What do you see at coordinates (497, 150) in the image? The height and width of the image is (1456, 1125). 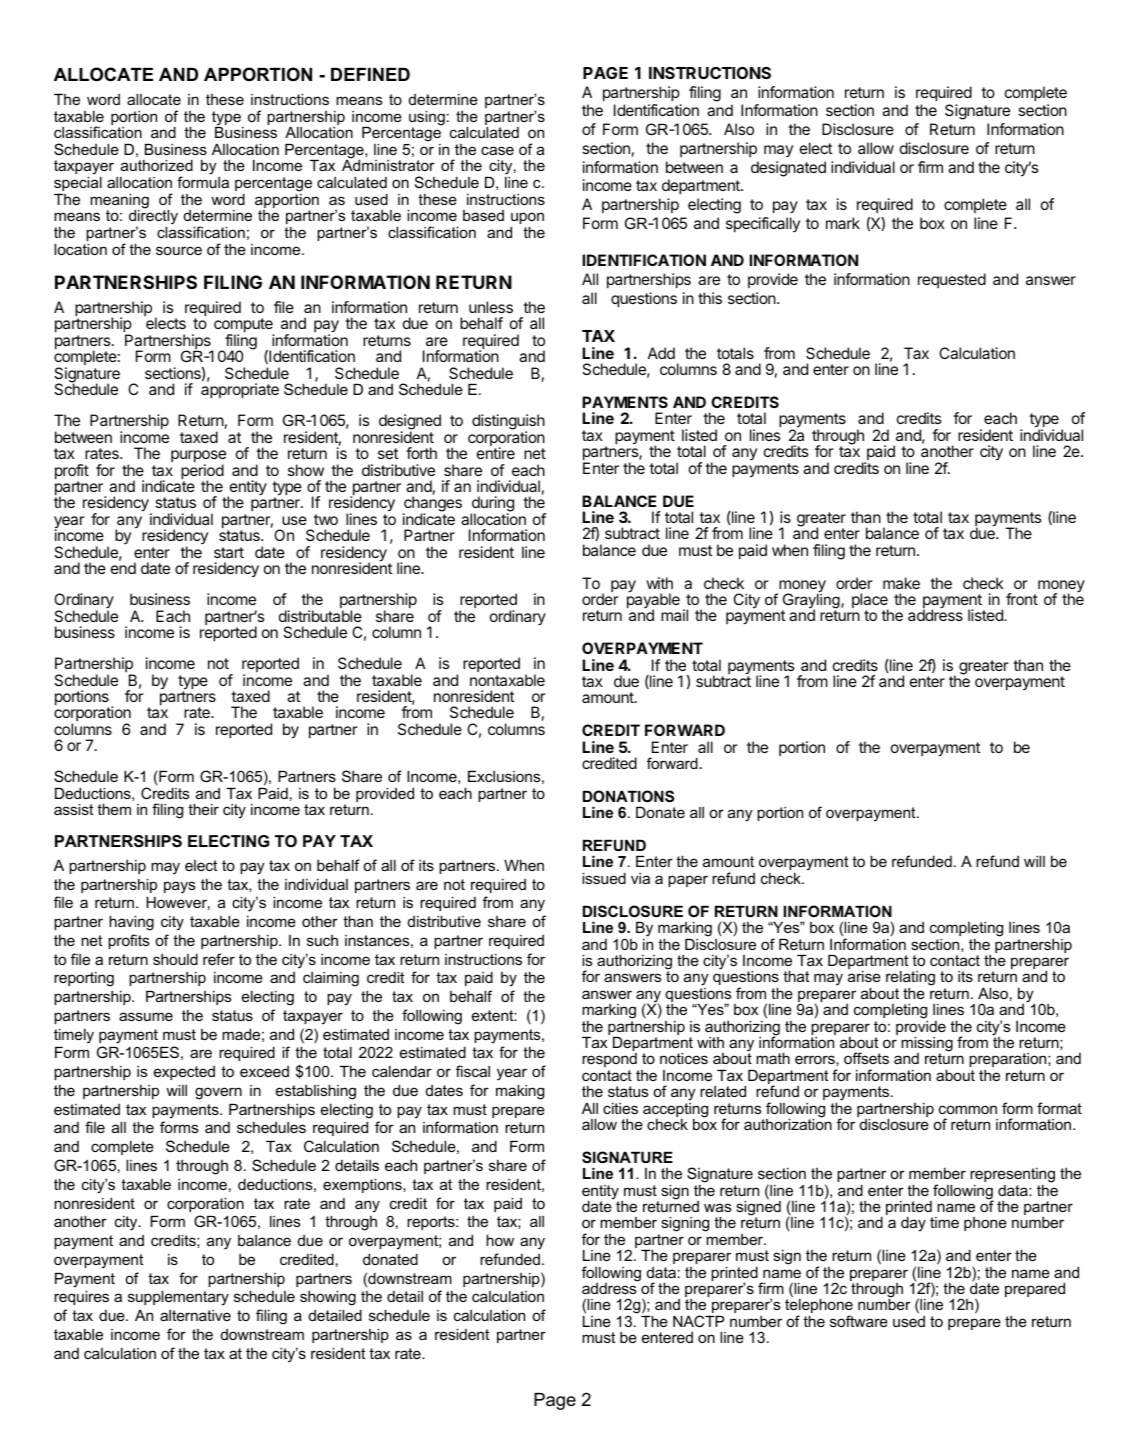 I see `case` at bounding box center [497, 150].
